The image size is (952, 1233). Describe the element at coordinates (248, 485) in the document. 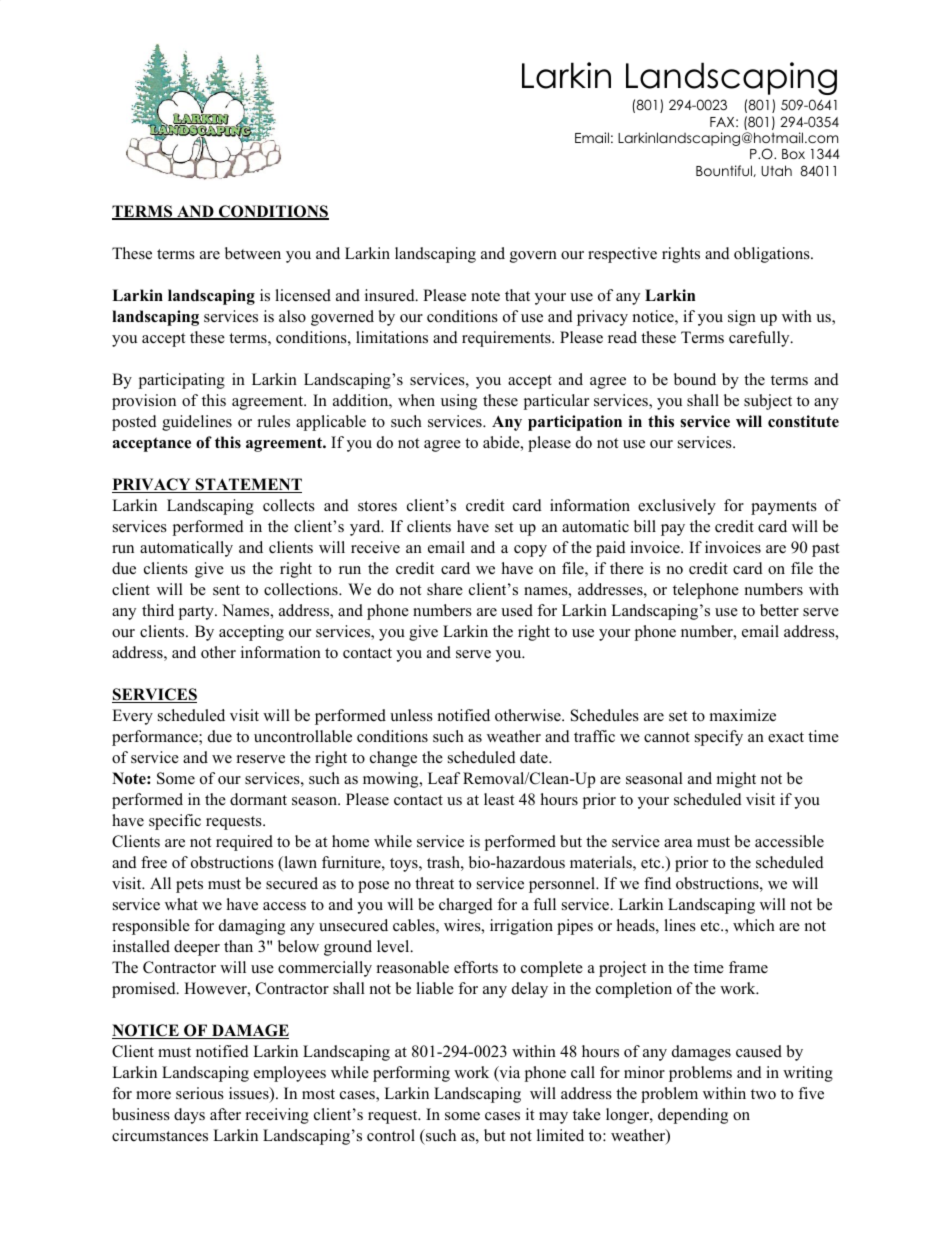

I see `STATEMENT` at that location.
